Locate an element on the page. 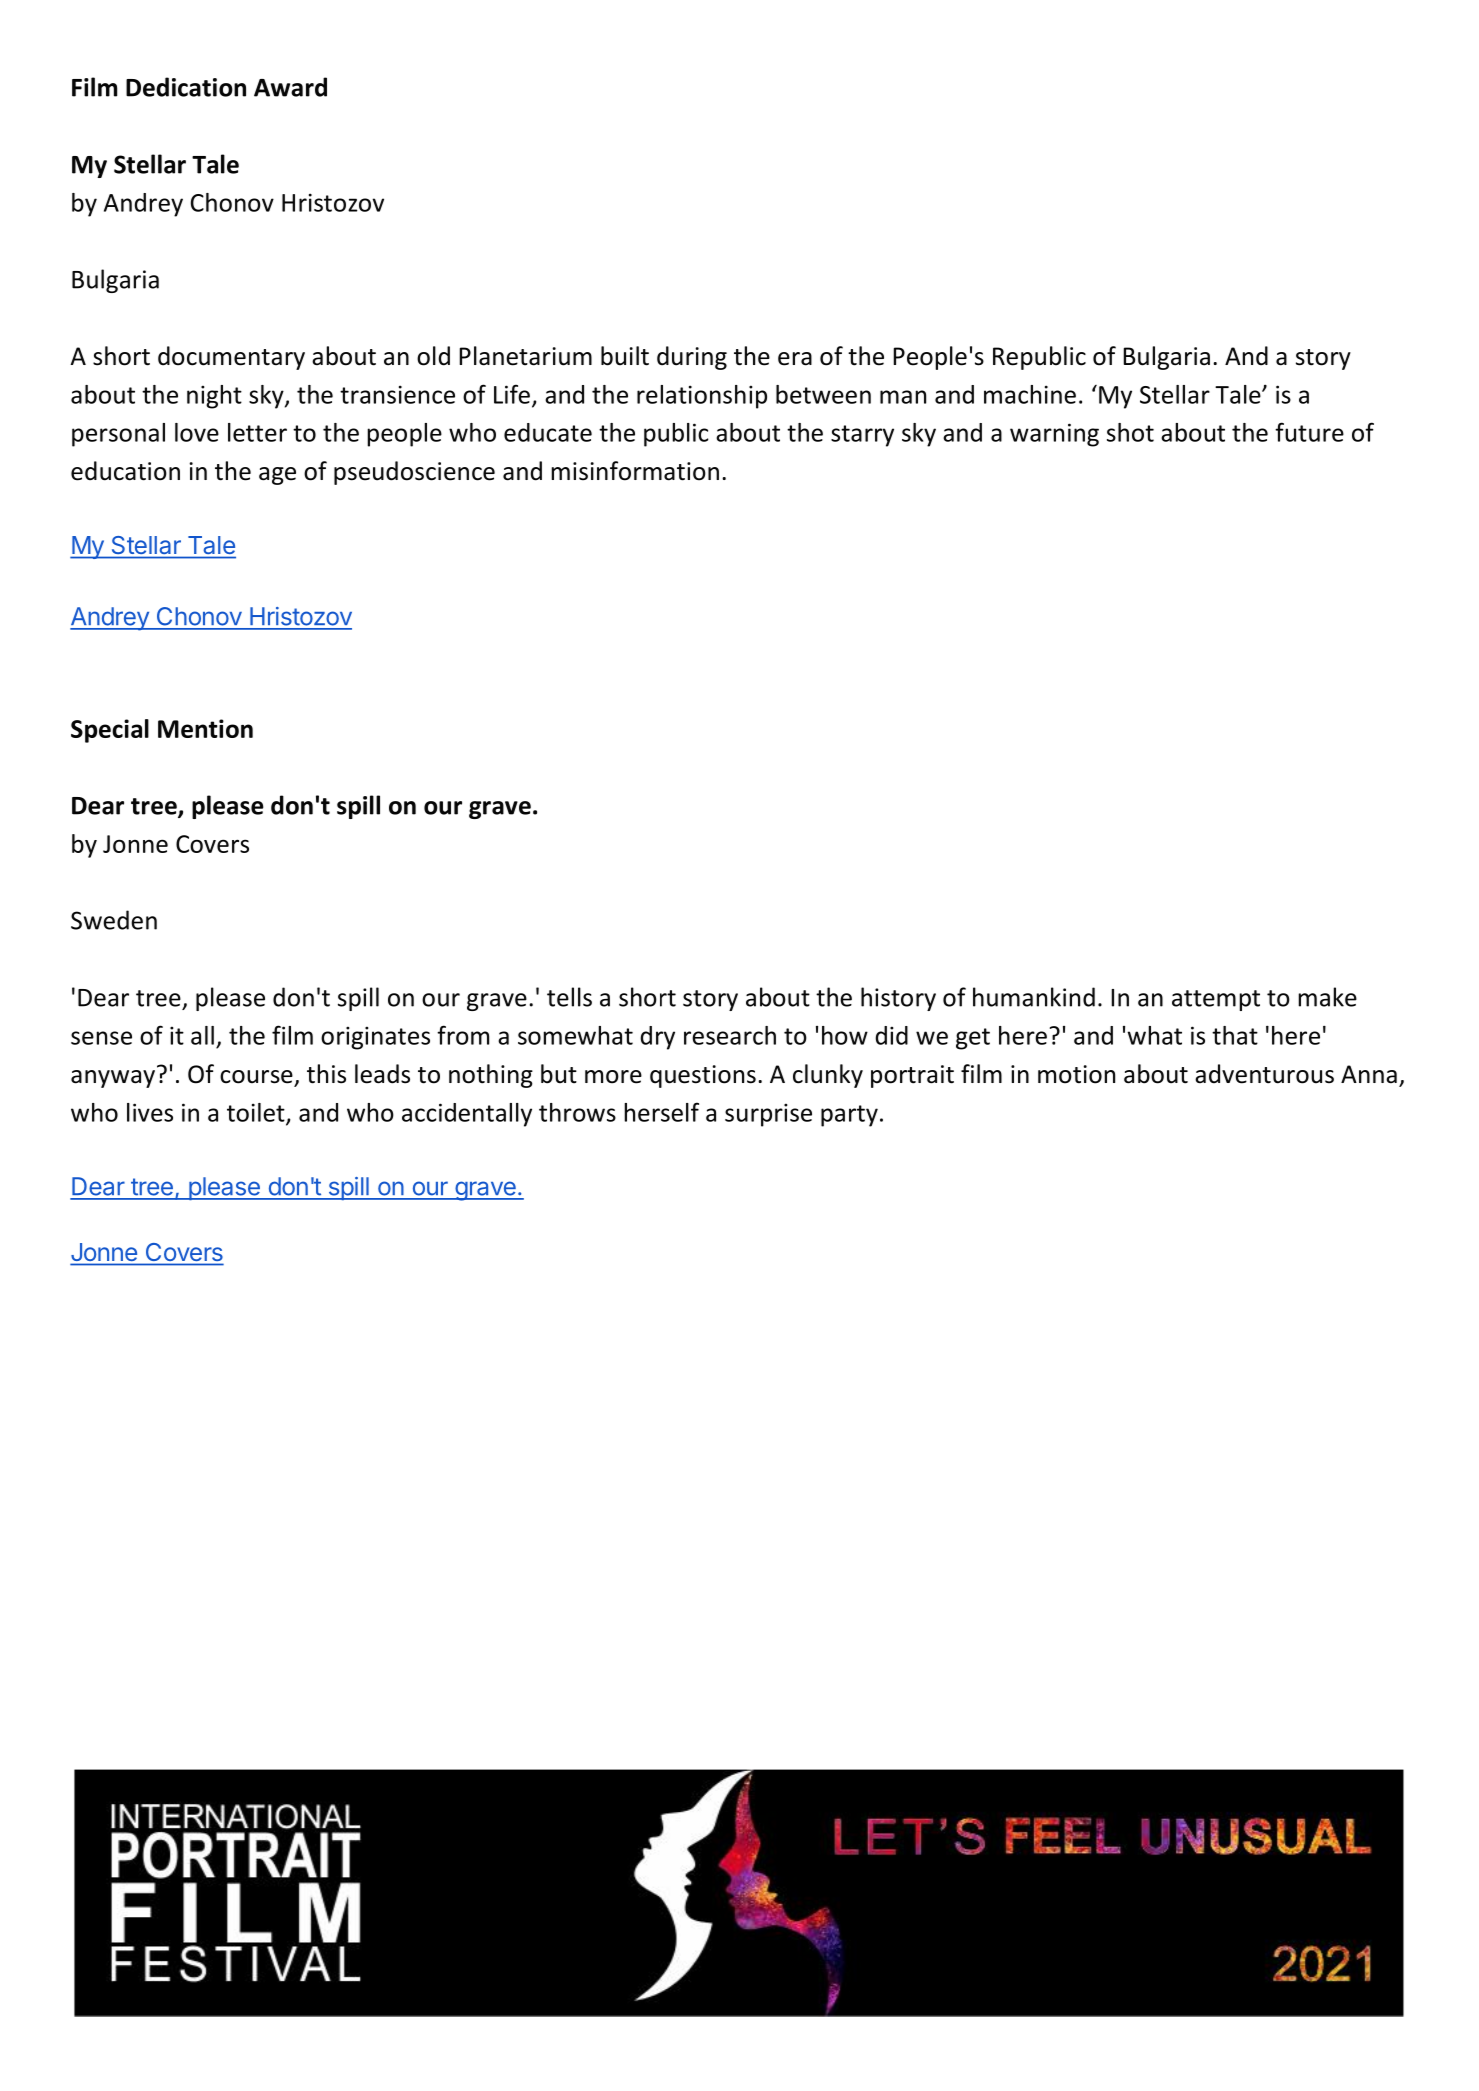 The height and width of the document is (2091, 1479). machine is located at coordinates (1030, 394).
